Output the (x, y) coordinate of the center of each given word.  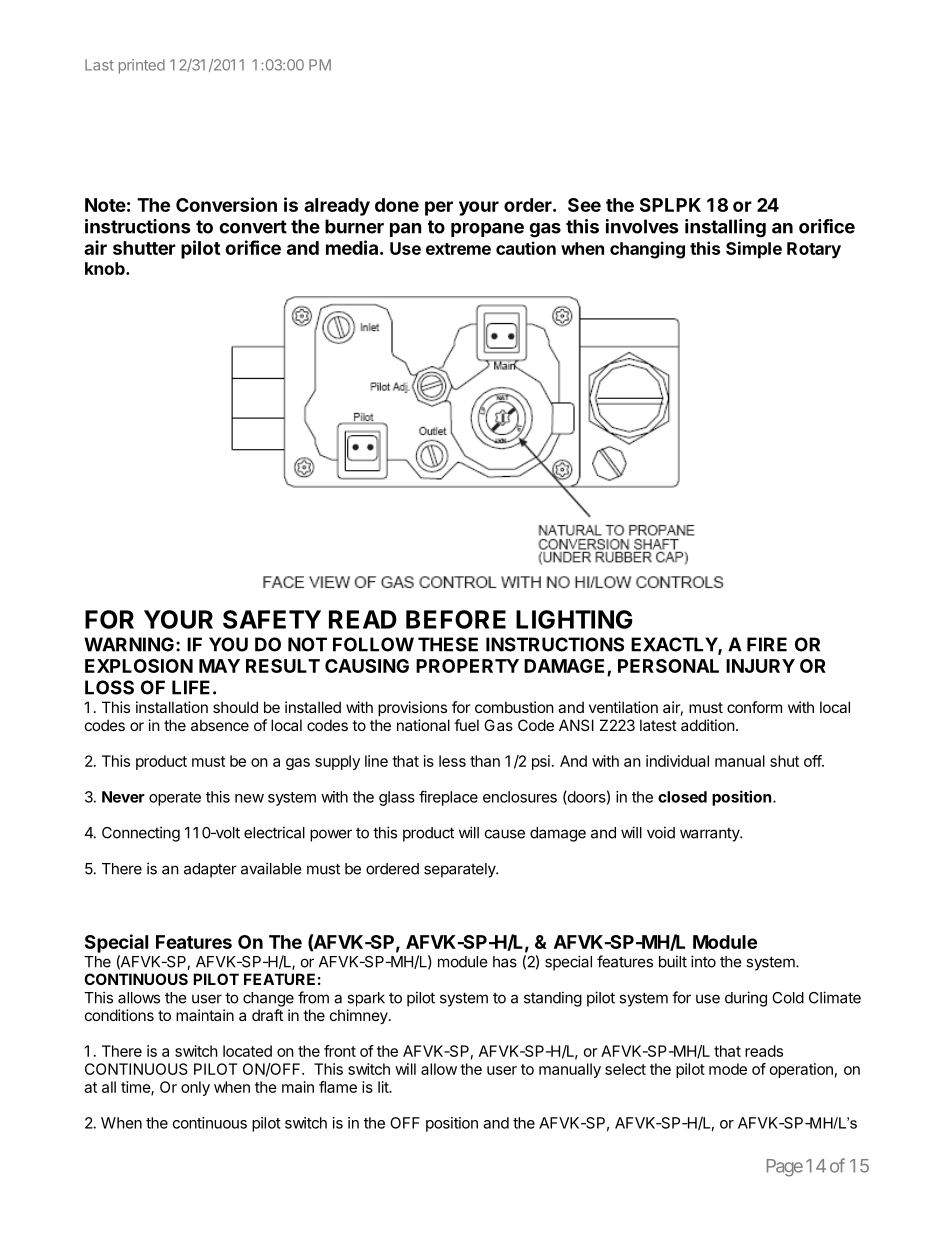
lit (384, 1087)
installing (725, 228)
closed (682, 797)
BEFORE (456, 619)
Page (785, 1168)
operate (175, 799)
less (452, 761)
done (397, 205)
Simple (754, 250)
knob (106, 268)
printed (142, 66)
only (195, 1088)
